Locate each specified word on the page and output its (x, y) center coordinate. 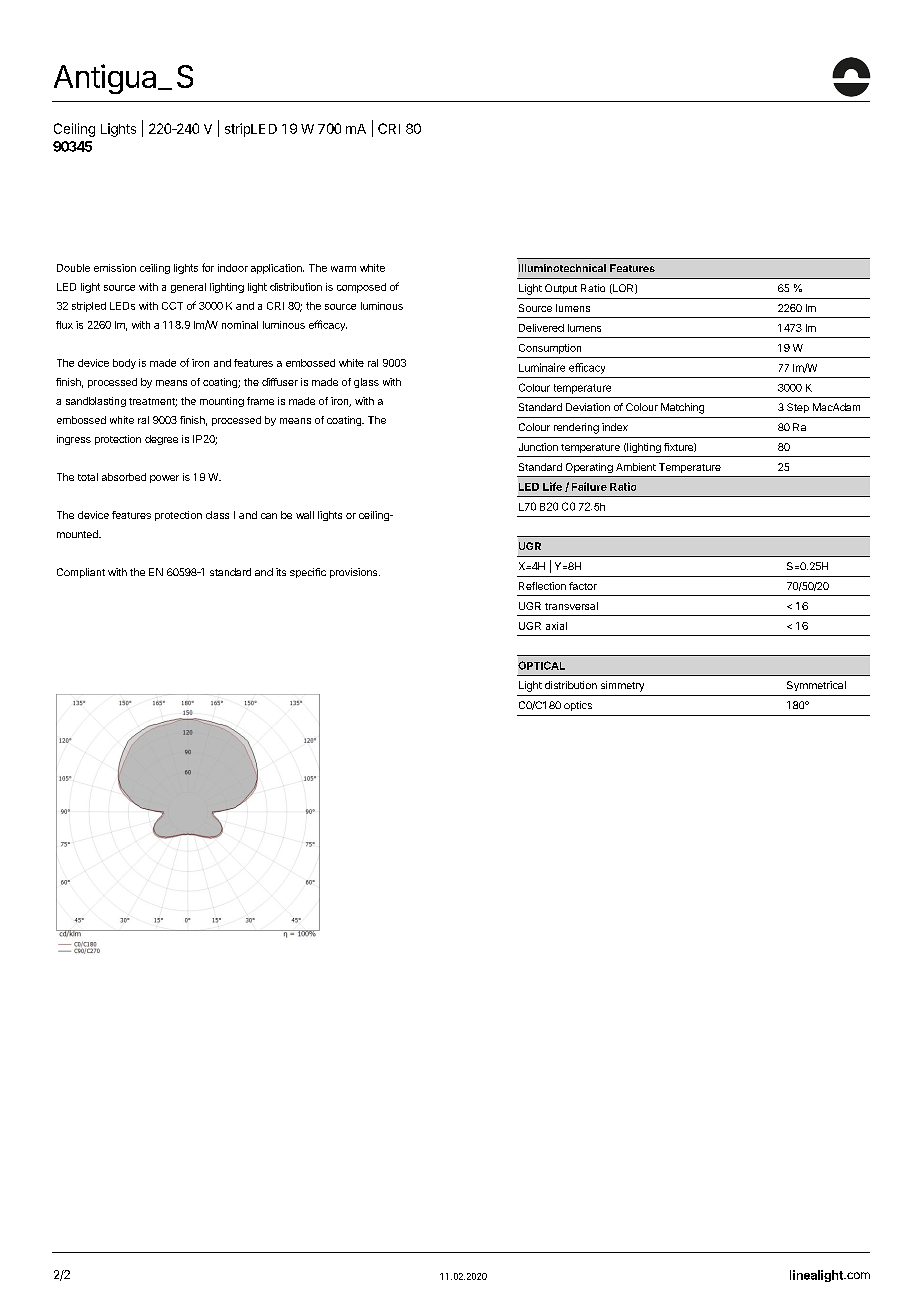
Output (561, 289)
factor (583, 586)
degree (161, 440)
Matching (682, 408)
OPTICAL (541, 665)
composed (361, 288)
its (281, 572)
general (188, 288)
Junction (538, 447)
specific (308, 573)
